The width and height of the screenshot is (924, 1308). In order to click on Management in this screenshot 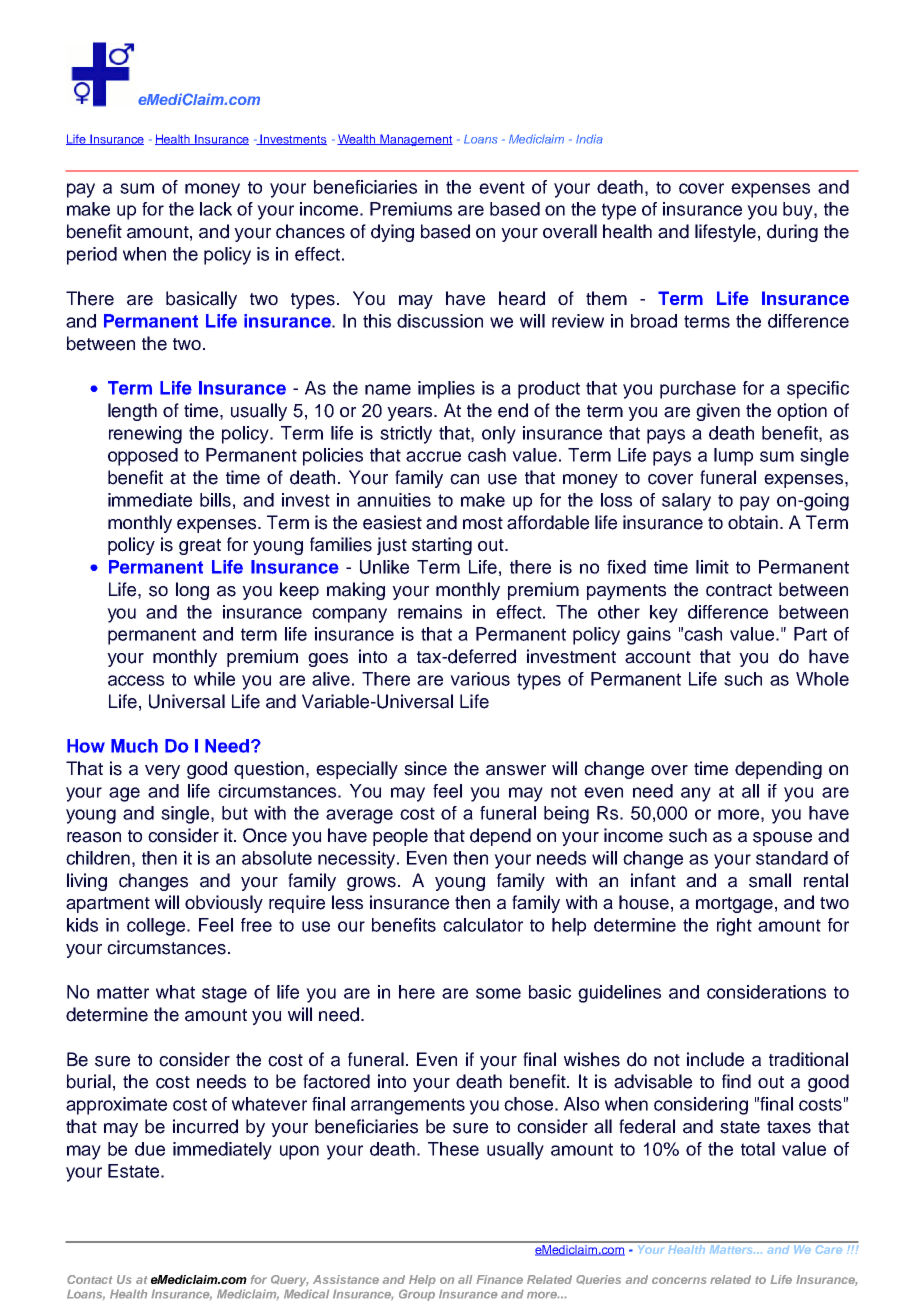, I will do `click(415, 140)`.
